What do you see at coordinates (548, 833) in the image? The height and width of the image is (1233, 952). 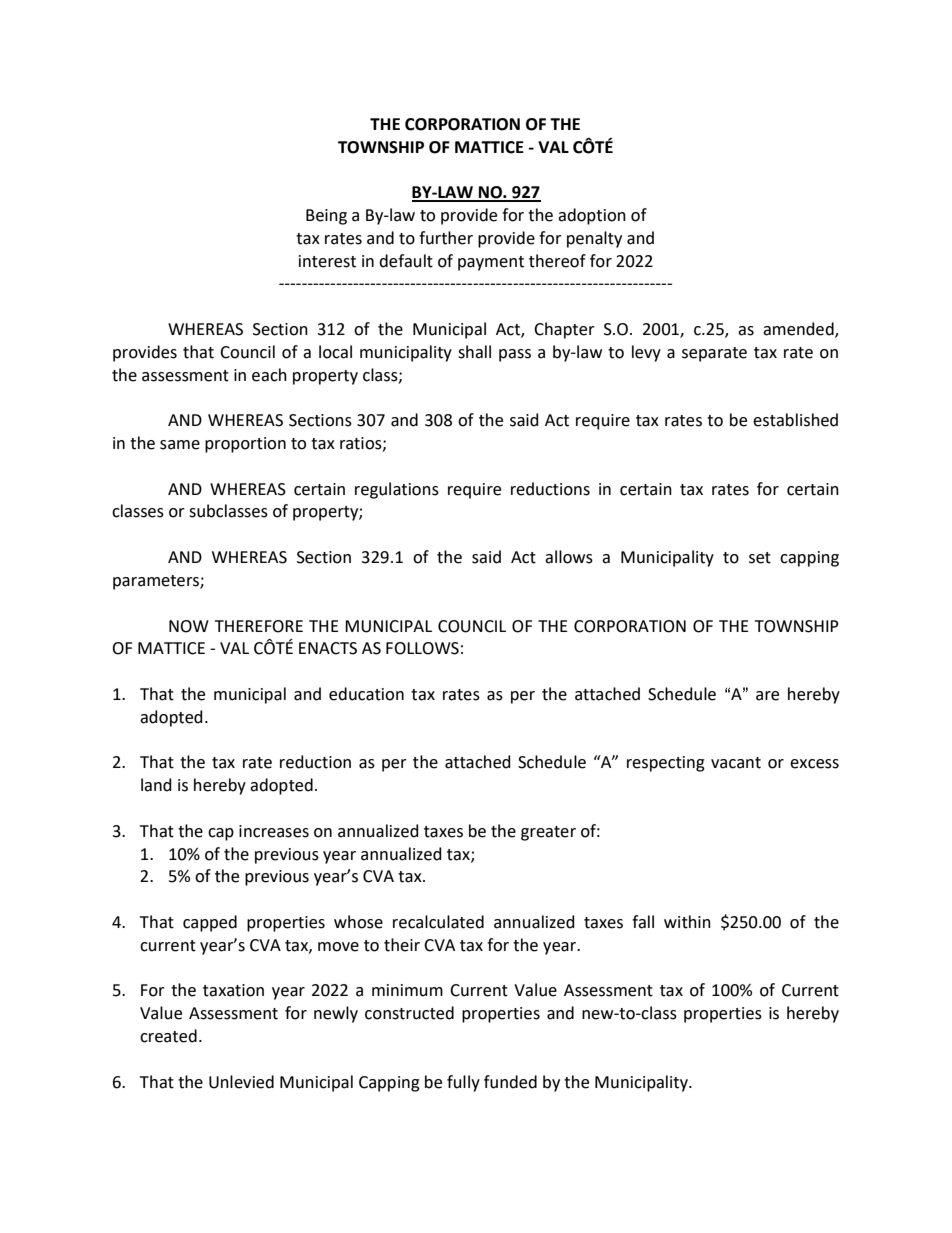 I see `greater` at bounding box center [548, 833].
